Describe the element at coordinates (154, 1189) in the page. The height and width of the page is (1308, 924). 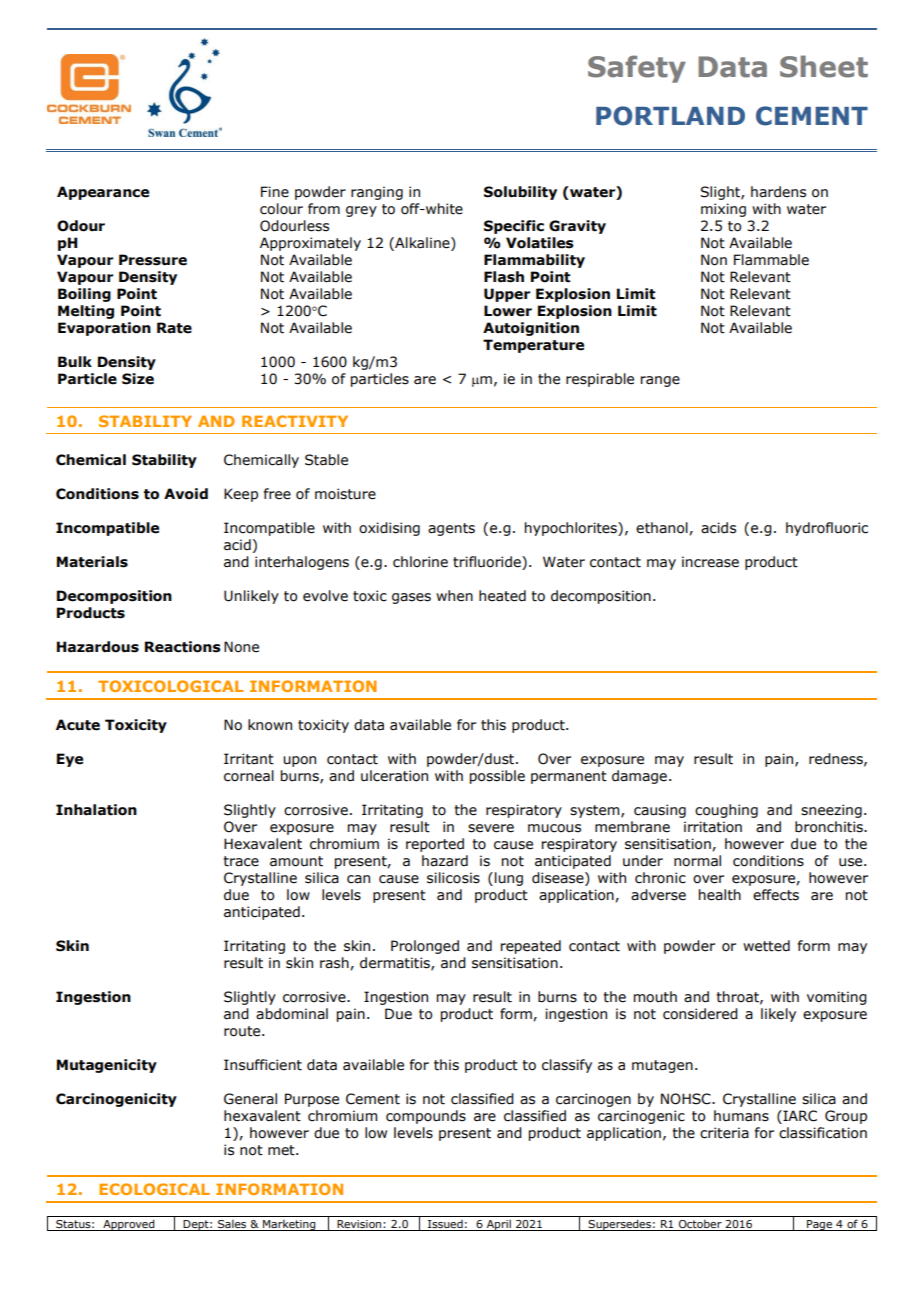
I see `ECOLOGICAL` at that location.
